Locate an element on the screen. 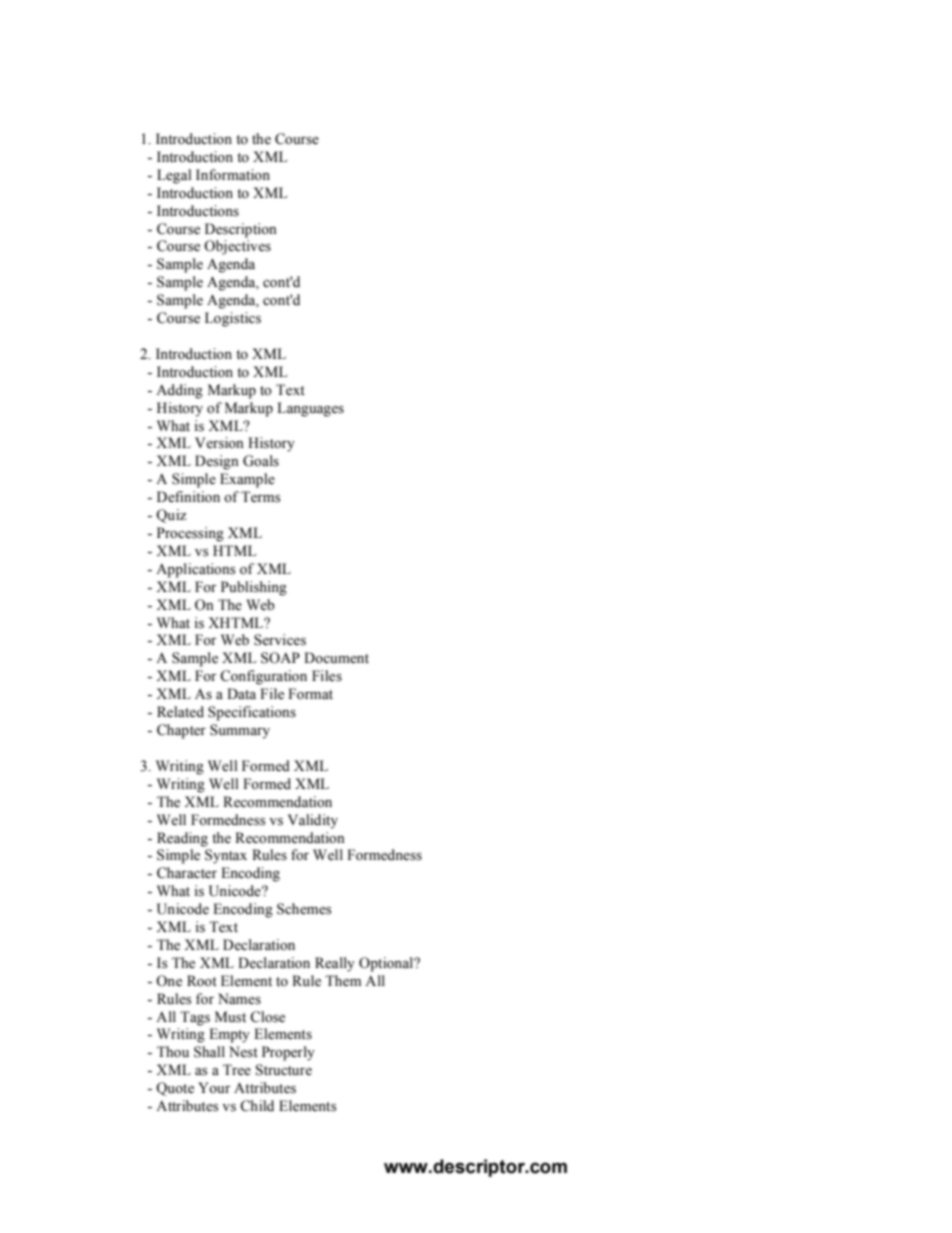 The image size is (952, 1233). Quote is located at coordinates (175, 1089).
